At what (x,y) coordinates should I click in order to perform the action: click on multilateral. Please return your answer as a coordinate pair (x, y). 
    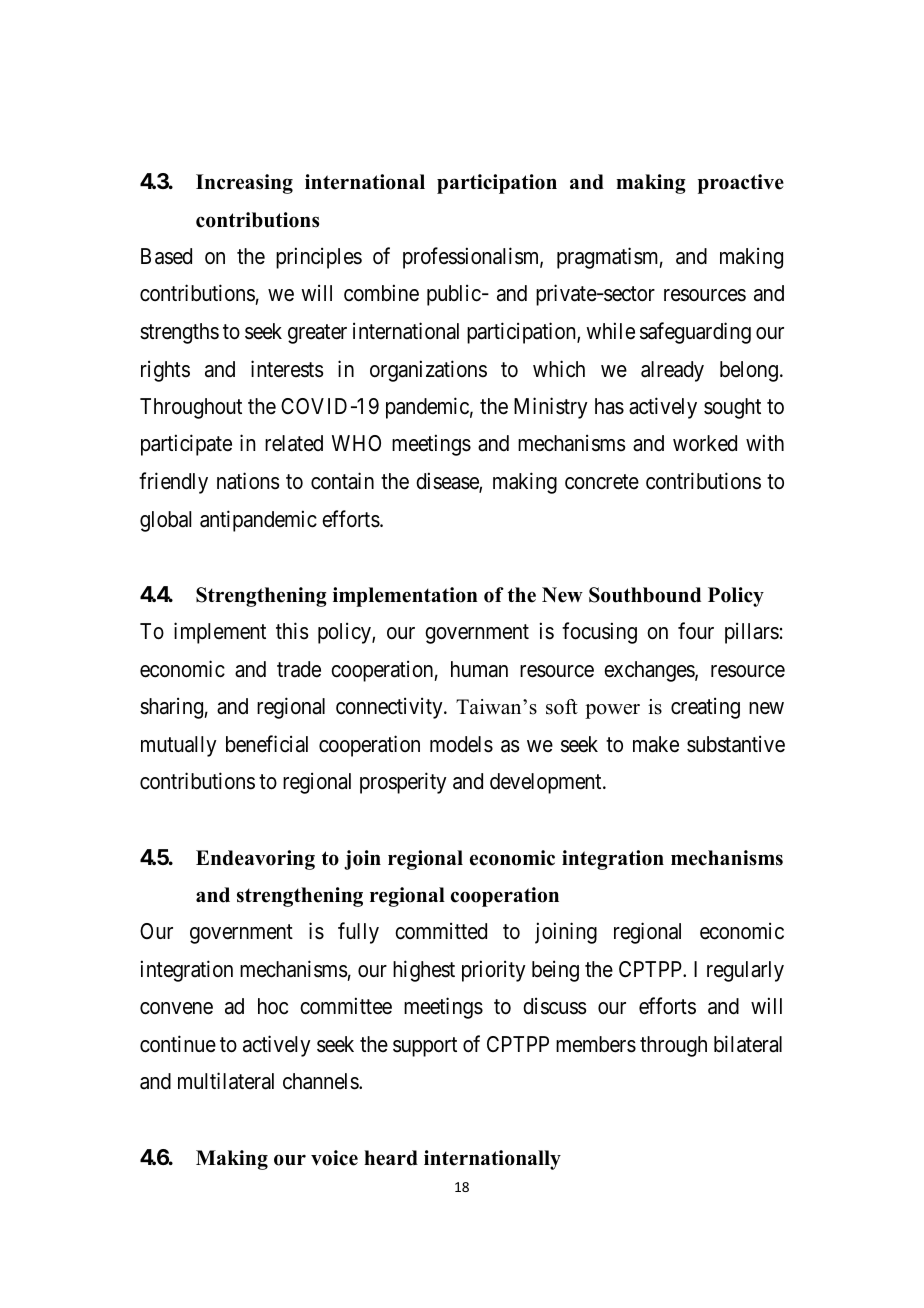
    Looking at the image, I should click on (226, 1081).
